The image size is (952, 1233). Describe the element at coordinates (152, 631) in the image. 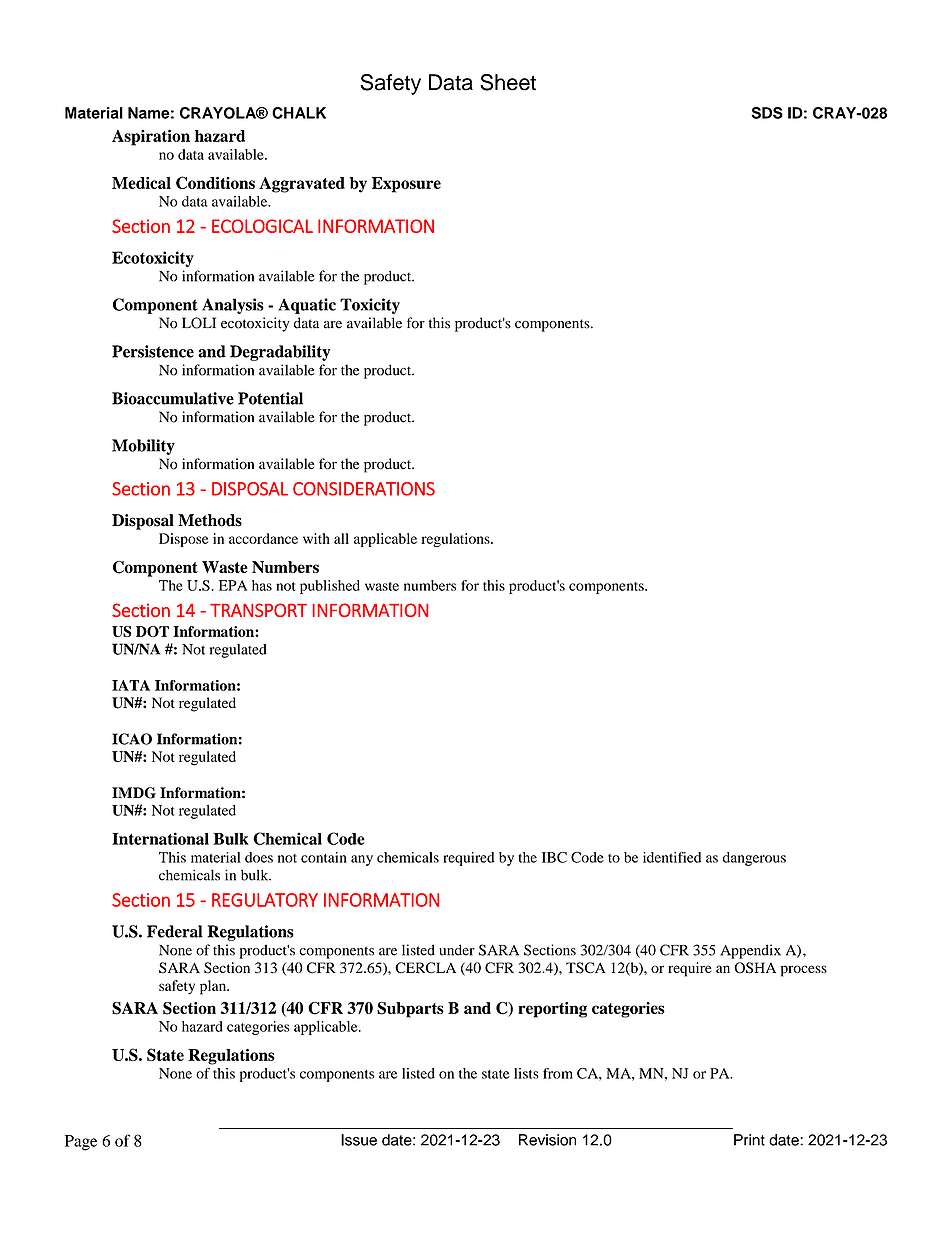

I see `DOT` at that location.
